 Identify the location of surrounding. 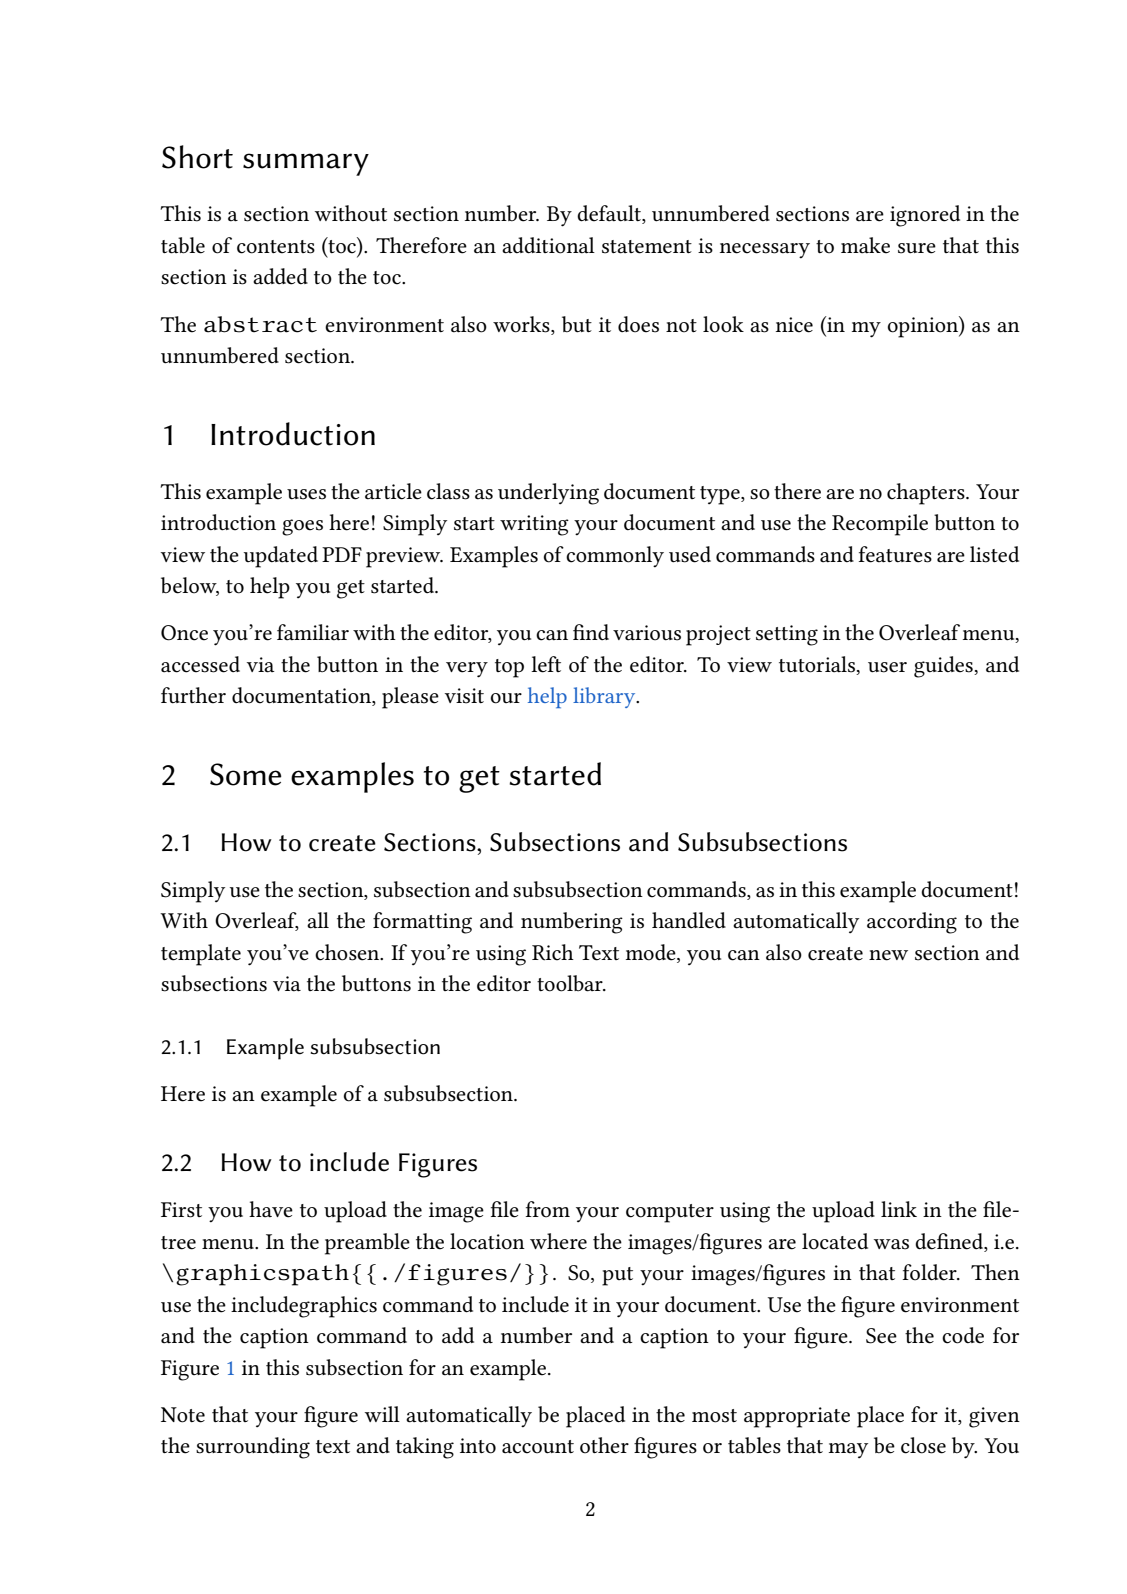
(253, 1448).
